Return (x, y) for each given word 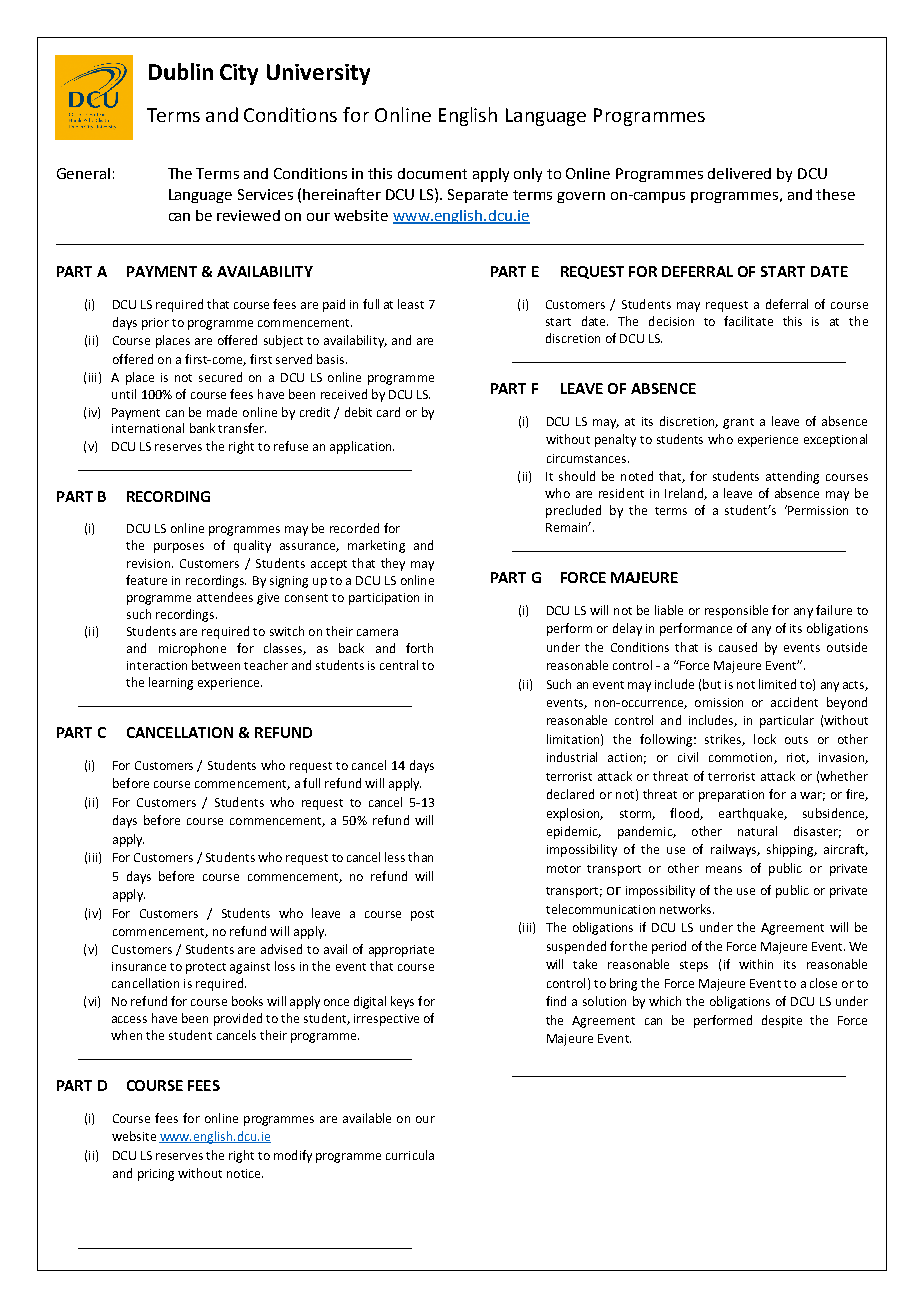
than (420, 857)
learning (171, 683)
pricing (156, 1175)
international (148, 428)
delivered (739, 173)
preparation (731, 796)
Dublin (181, 71)
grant (738, 423)
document (432, 173)
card (388, 412)
